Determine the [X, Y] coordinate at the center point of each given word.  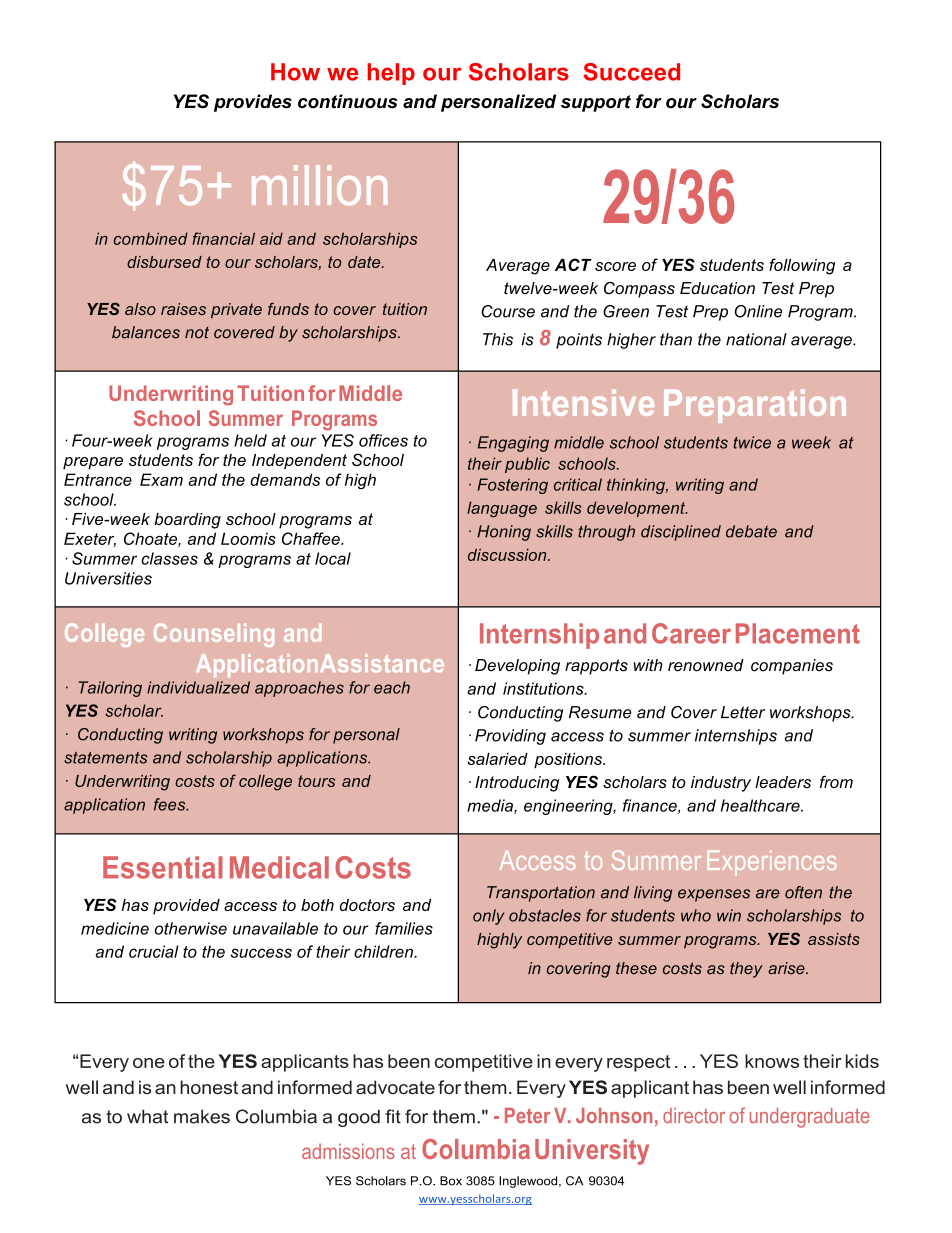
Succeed [631, 72]
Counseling [214, 635]
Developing [517, 667]
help [391, 74]
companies [792, 667]
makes [202, 1116]
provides [253, 103]
